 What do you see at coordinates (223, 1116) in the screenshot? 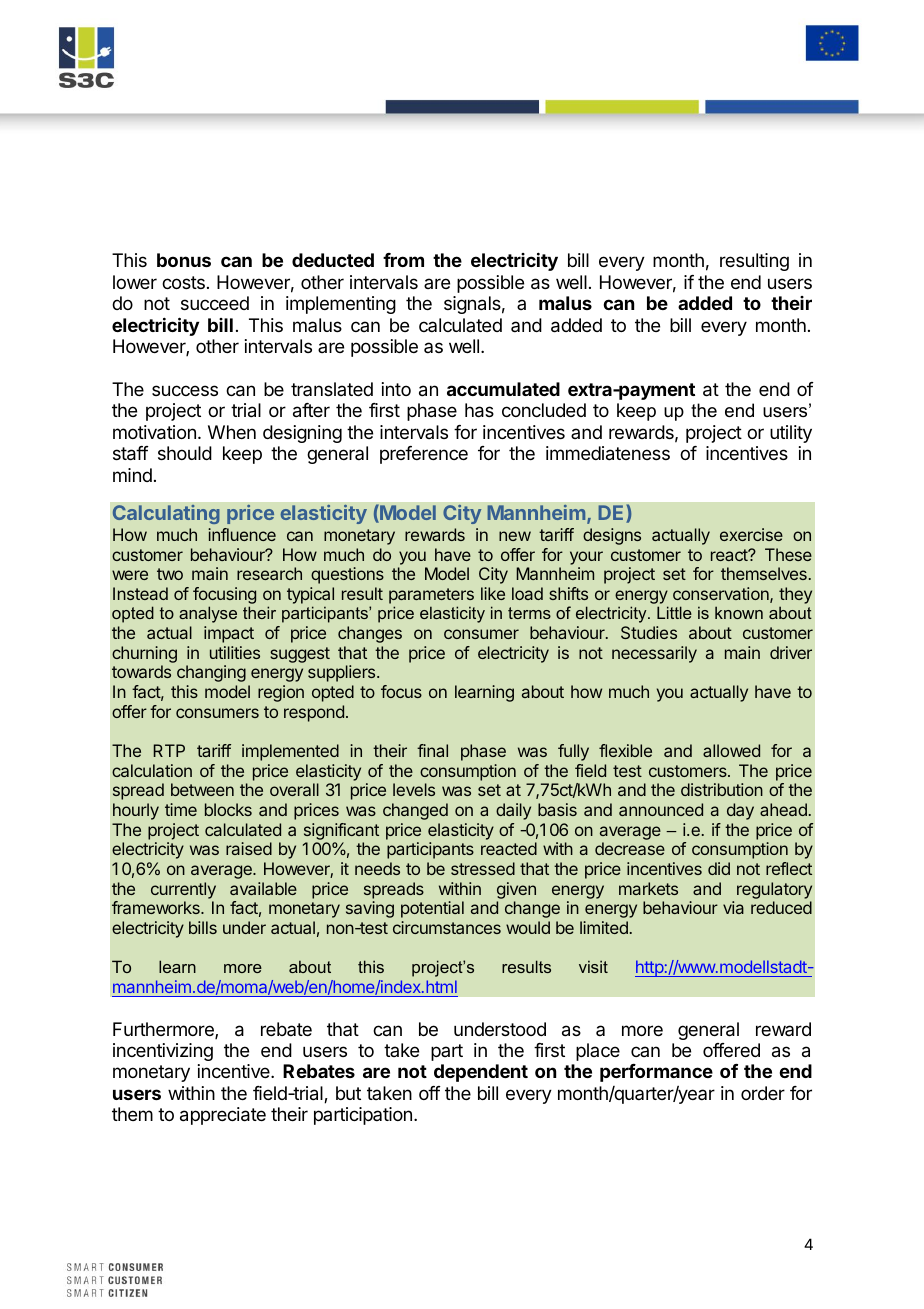
I see `appreciate` at bounding box center [223, 1116].
